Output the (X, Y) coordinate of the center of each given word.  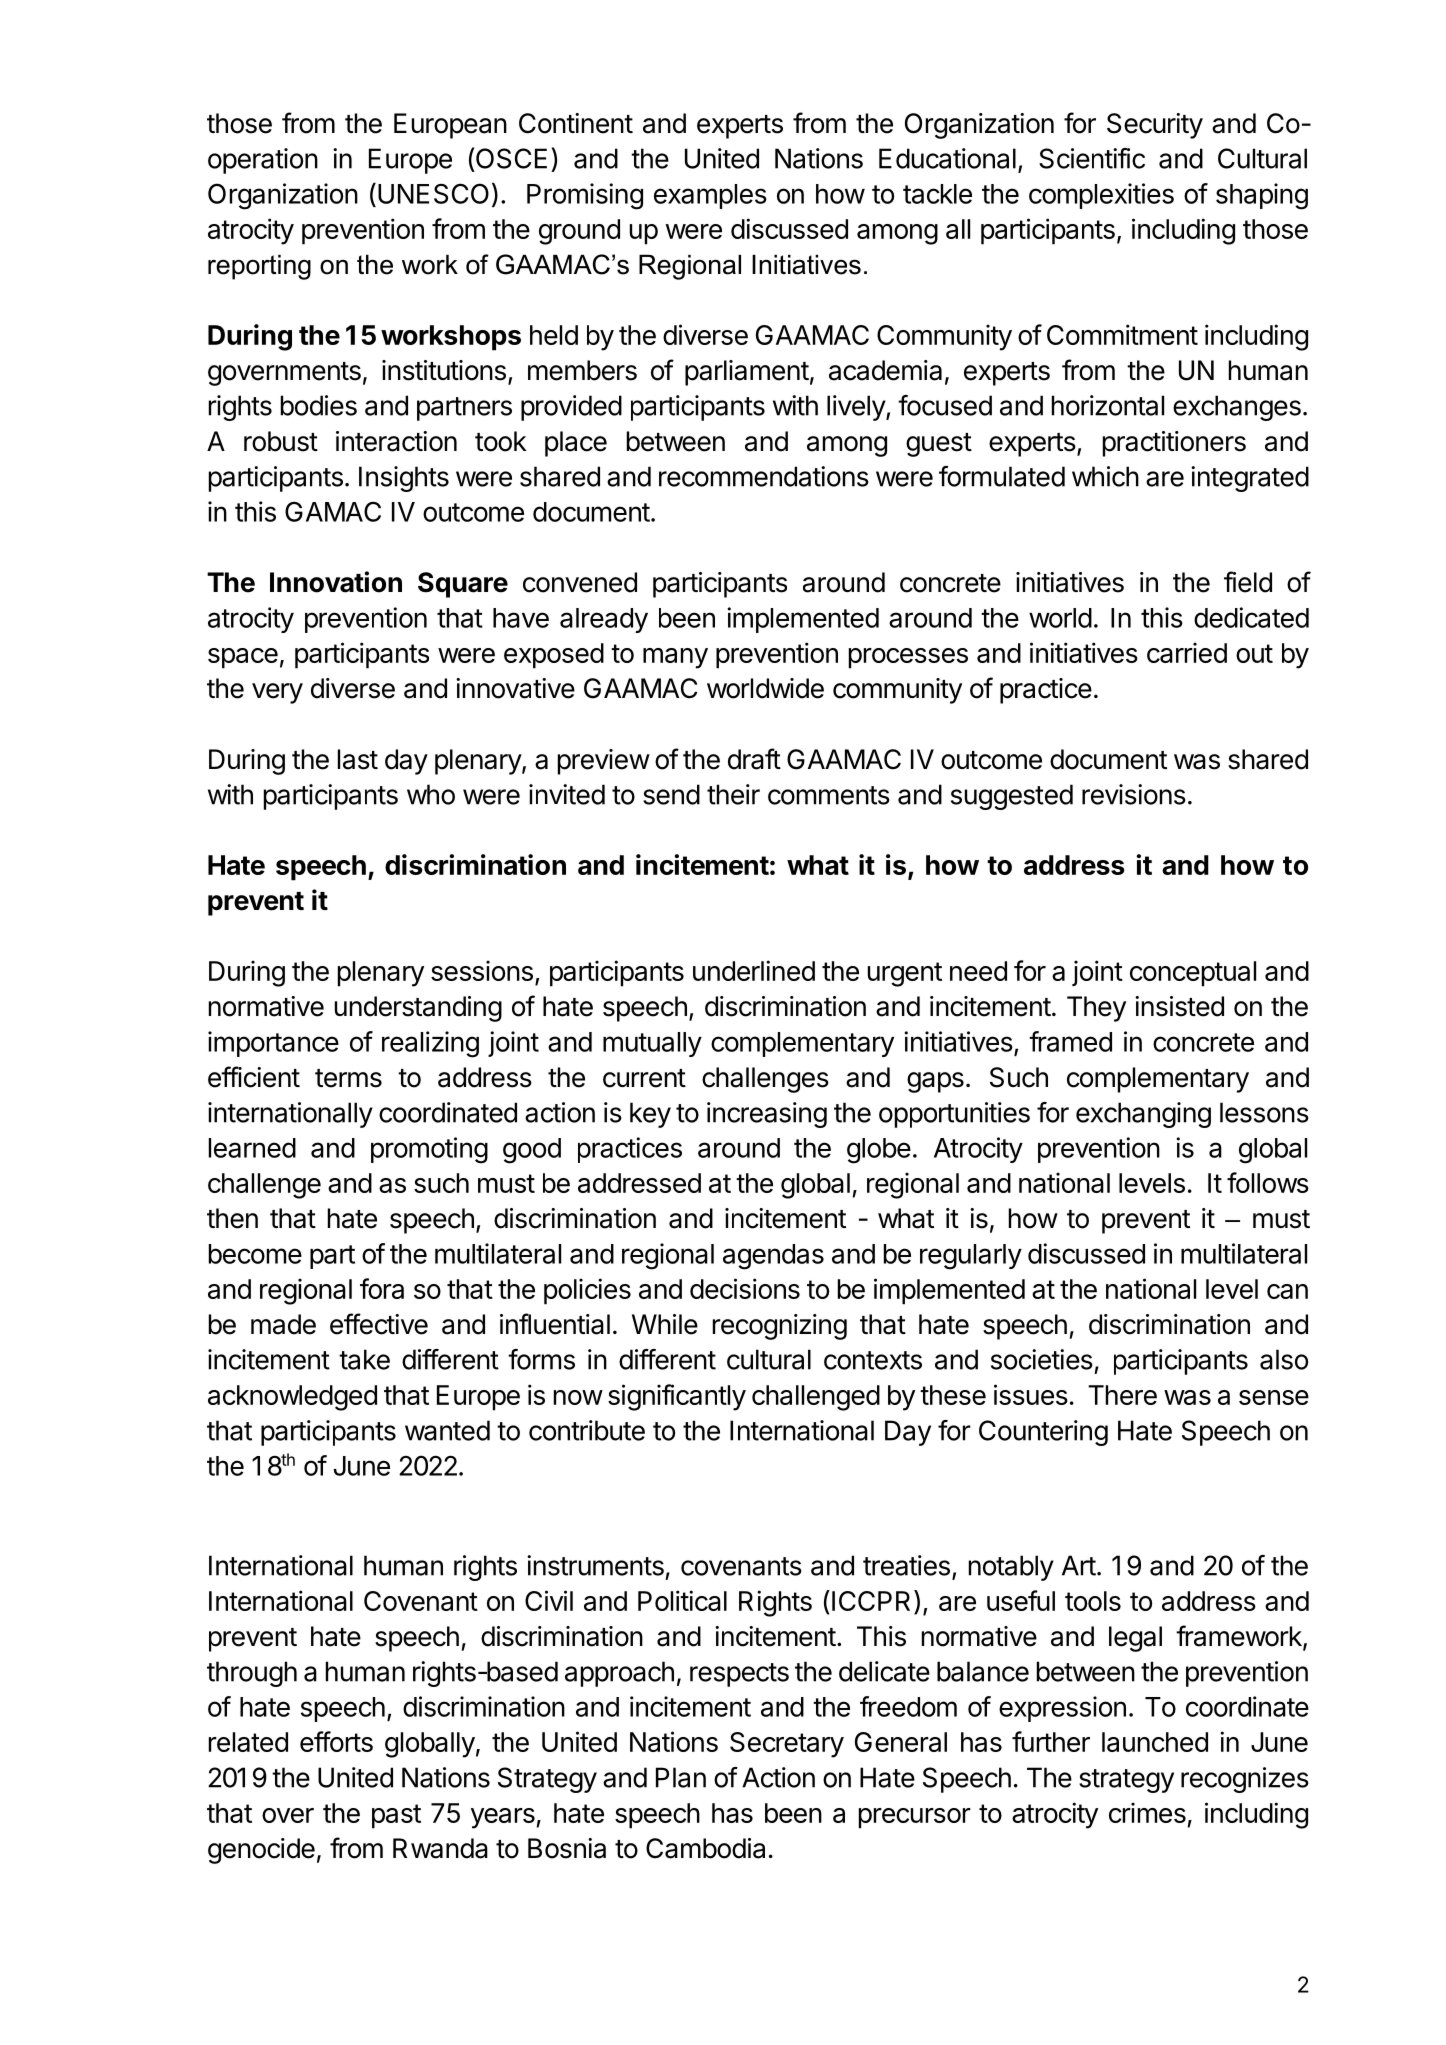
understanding (418, 1009)
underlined (754, 970)
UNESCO (433, 193)
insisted (1179, 1006)
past (396, 1816)
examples (710, 196)
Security (1155, 126)
